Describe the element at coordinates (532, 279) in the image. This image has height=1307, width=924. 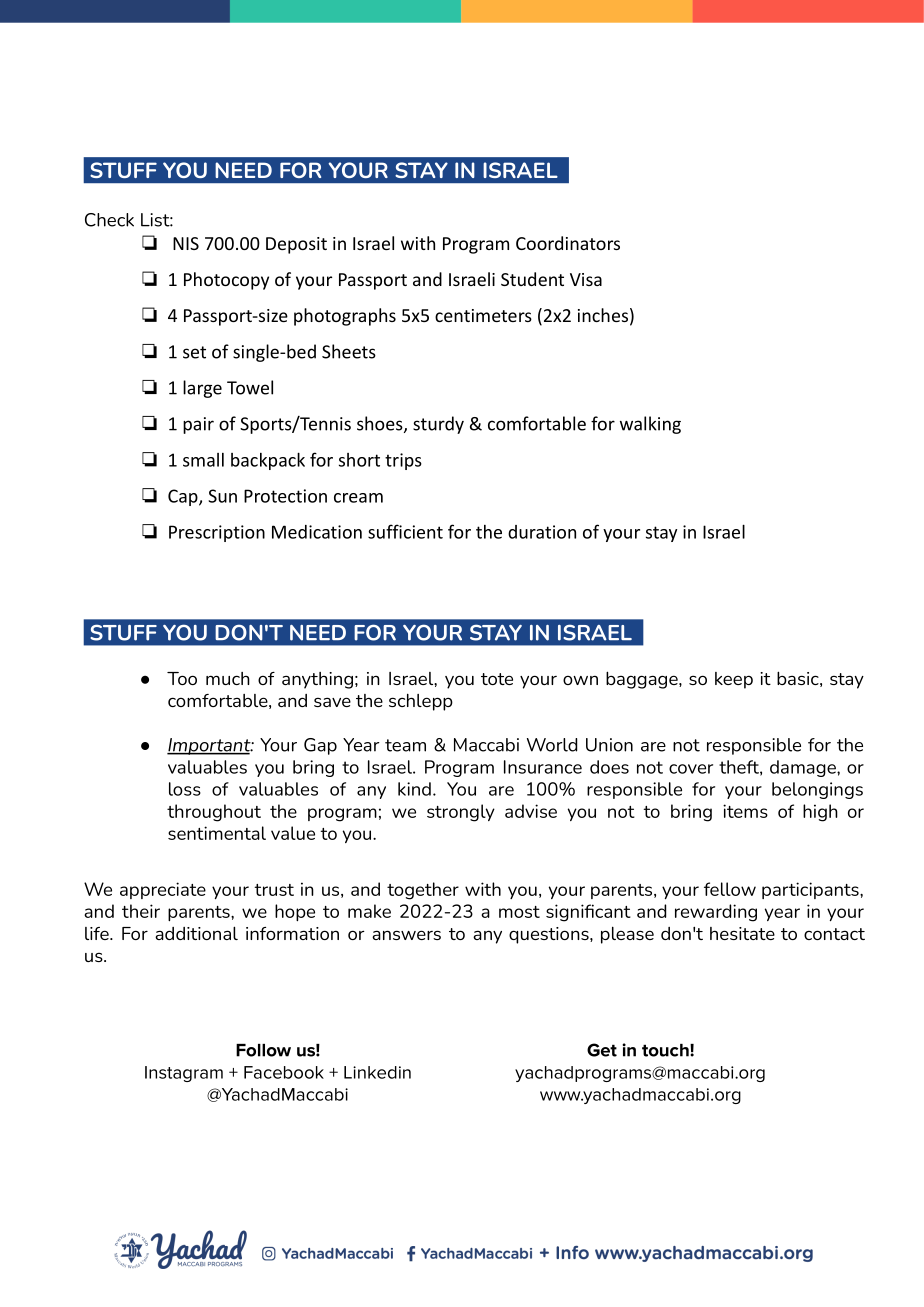
I see `Student` at that location.
